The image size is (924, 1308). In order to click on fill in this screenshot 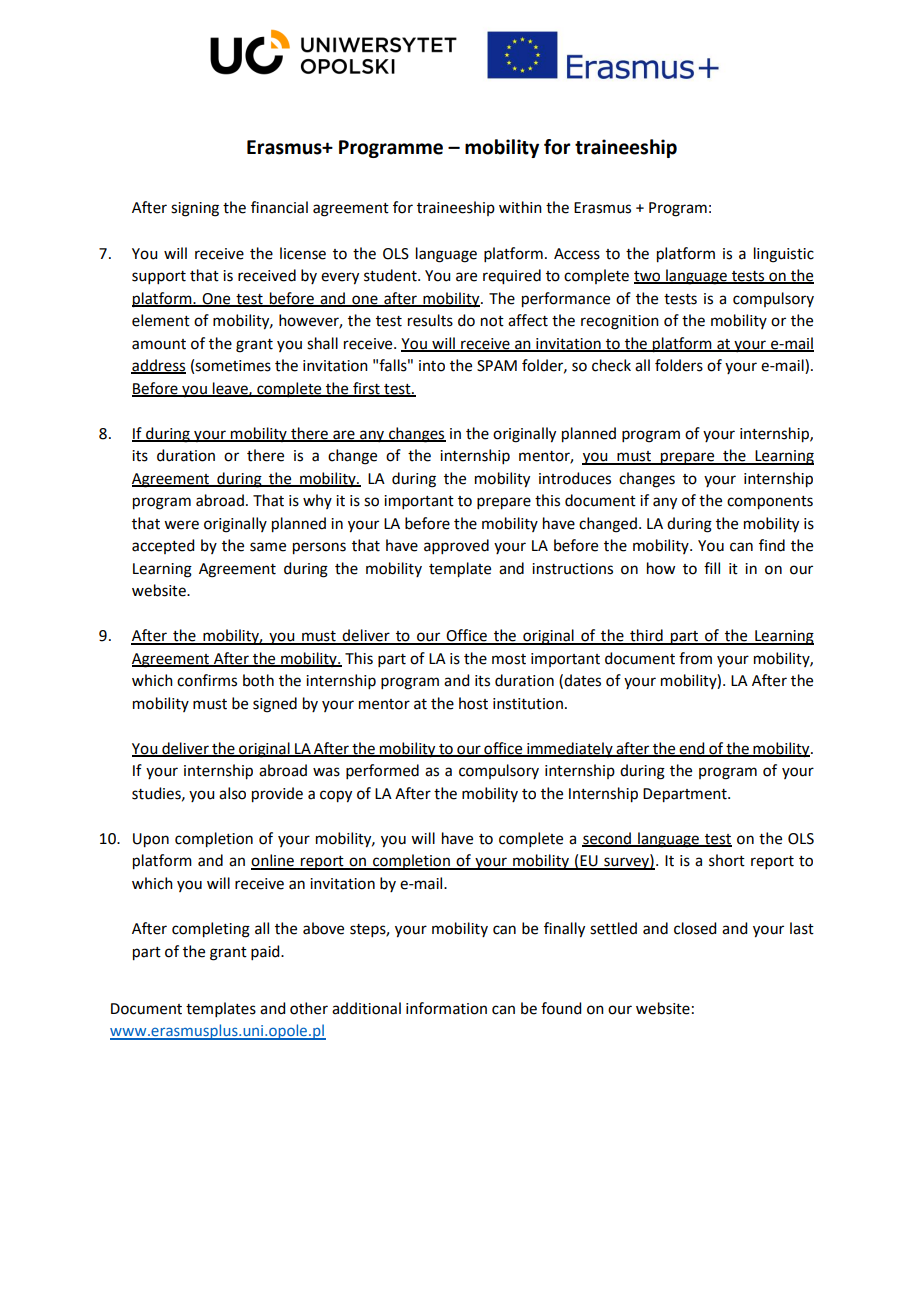, I will do `click(712, 568)`.
